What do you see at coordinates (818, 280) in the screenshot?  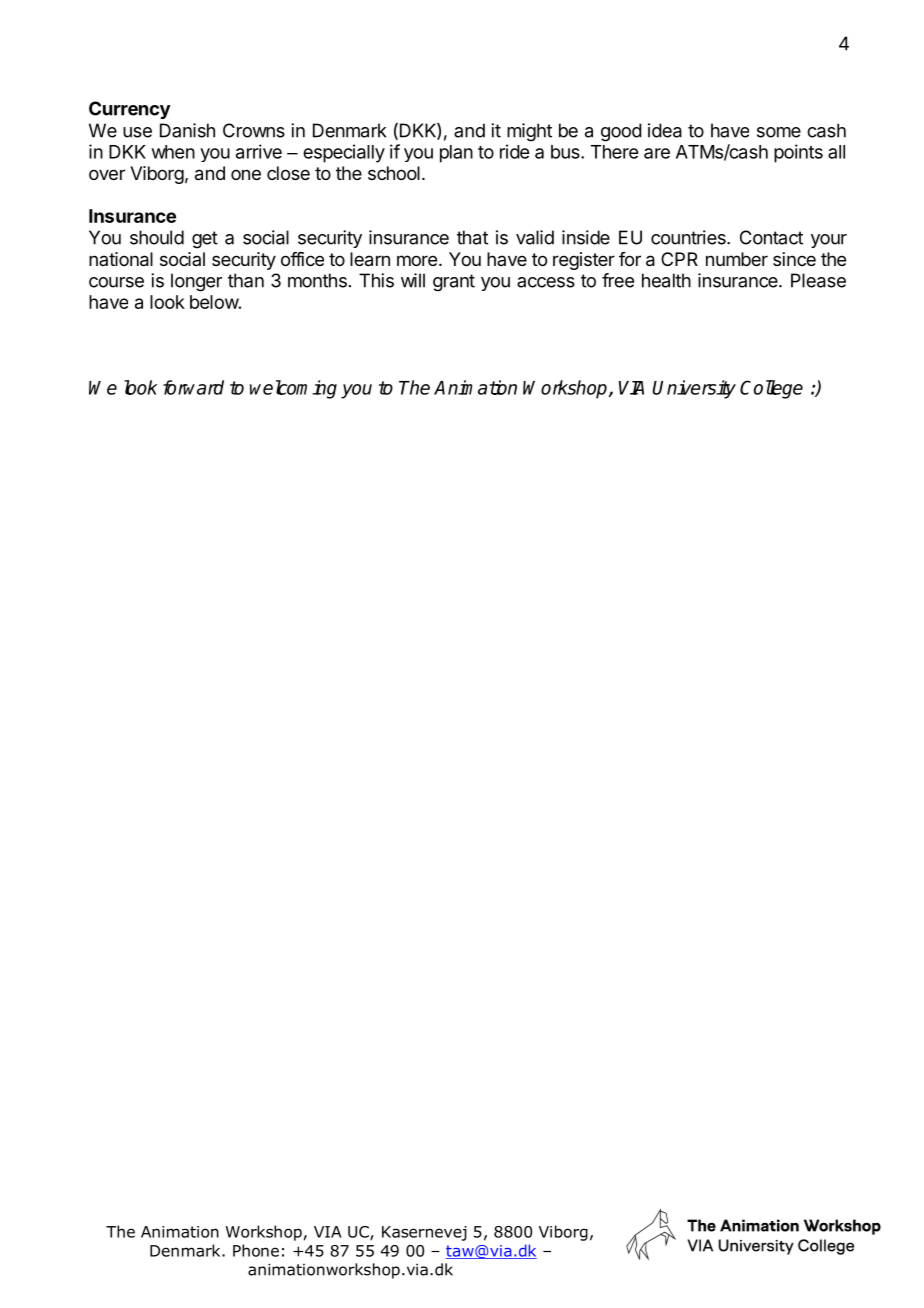 I see `Please` at bounding box center [818, 280].
